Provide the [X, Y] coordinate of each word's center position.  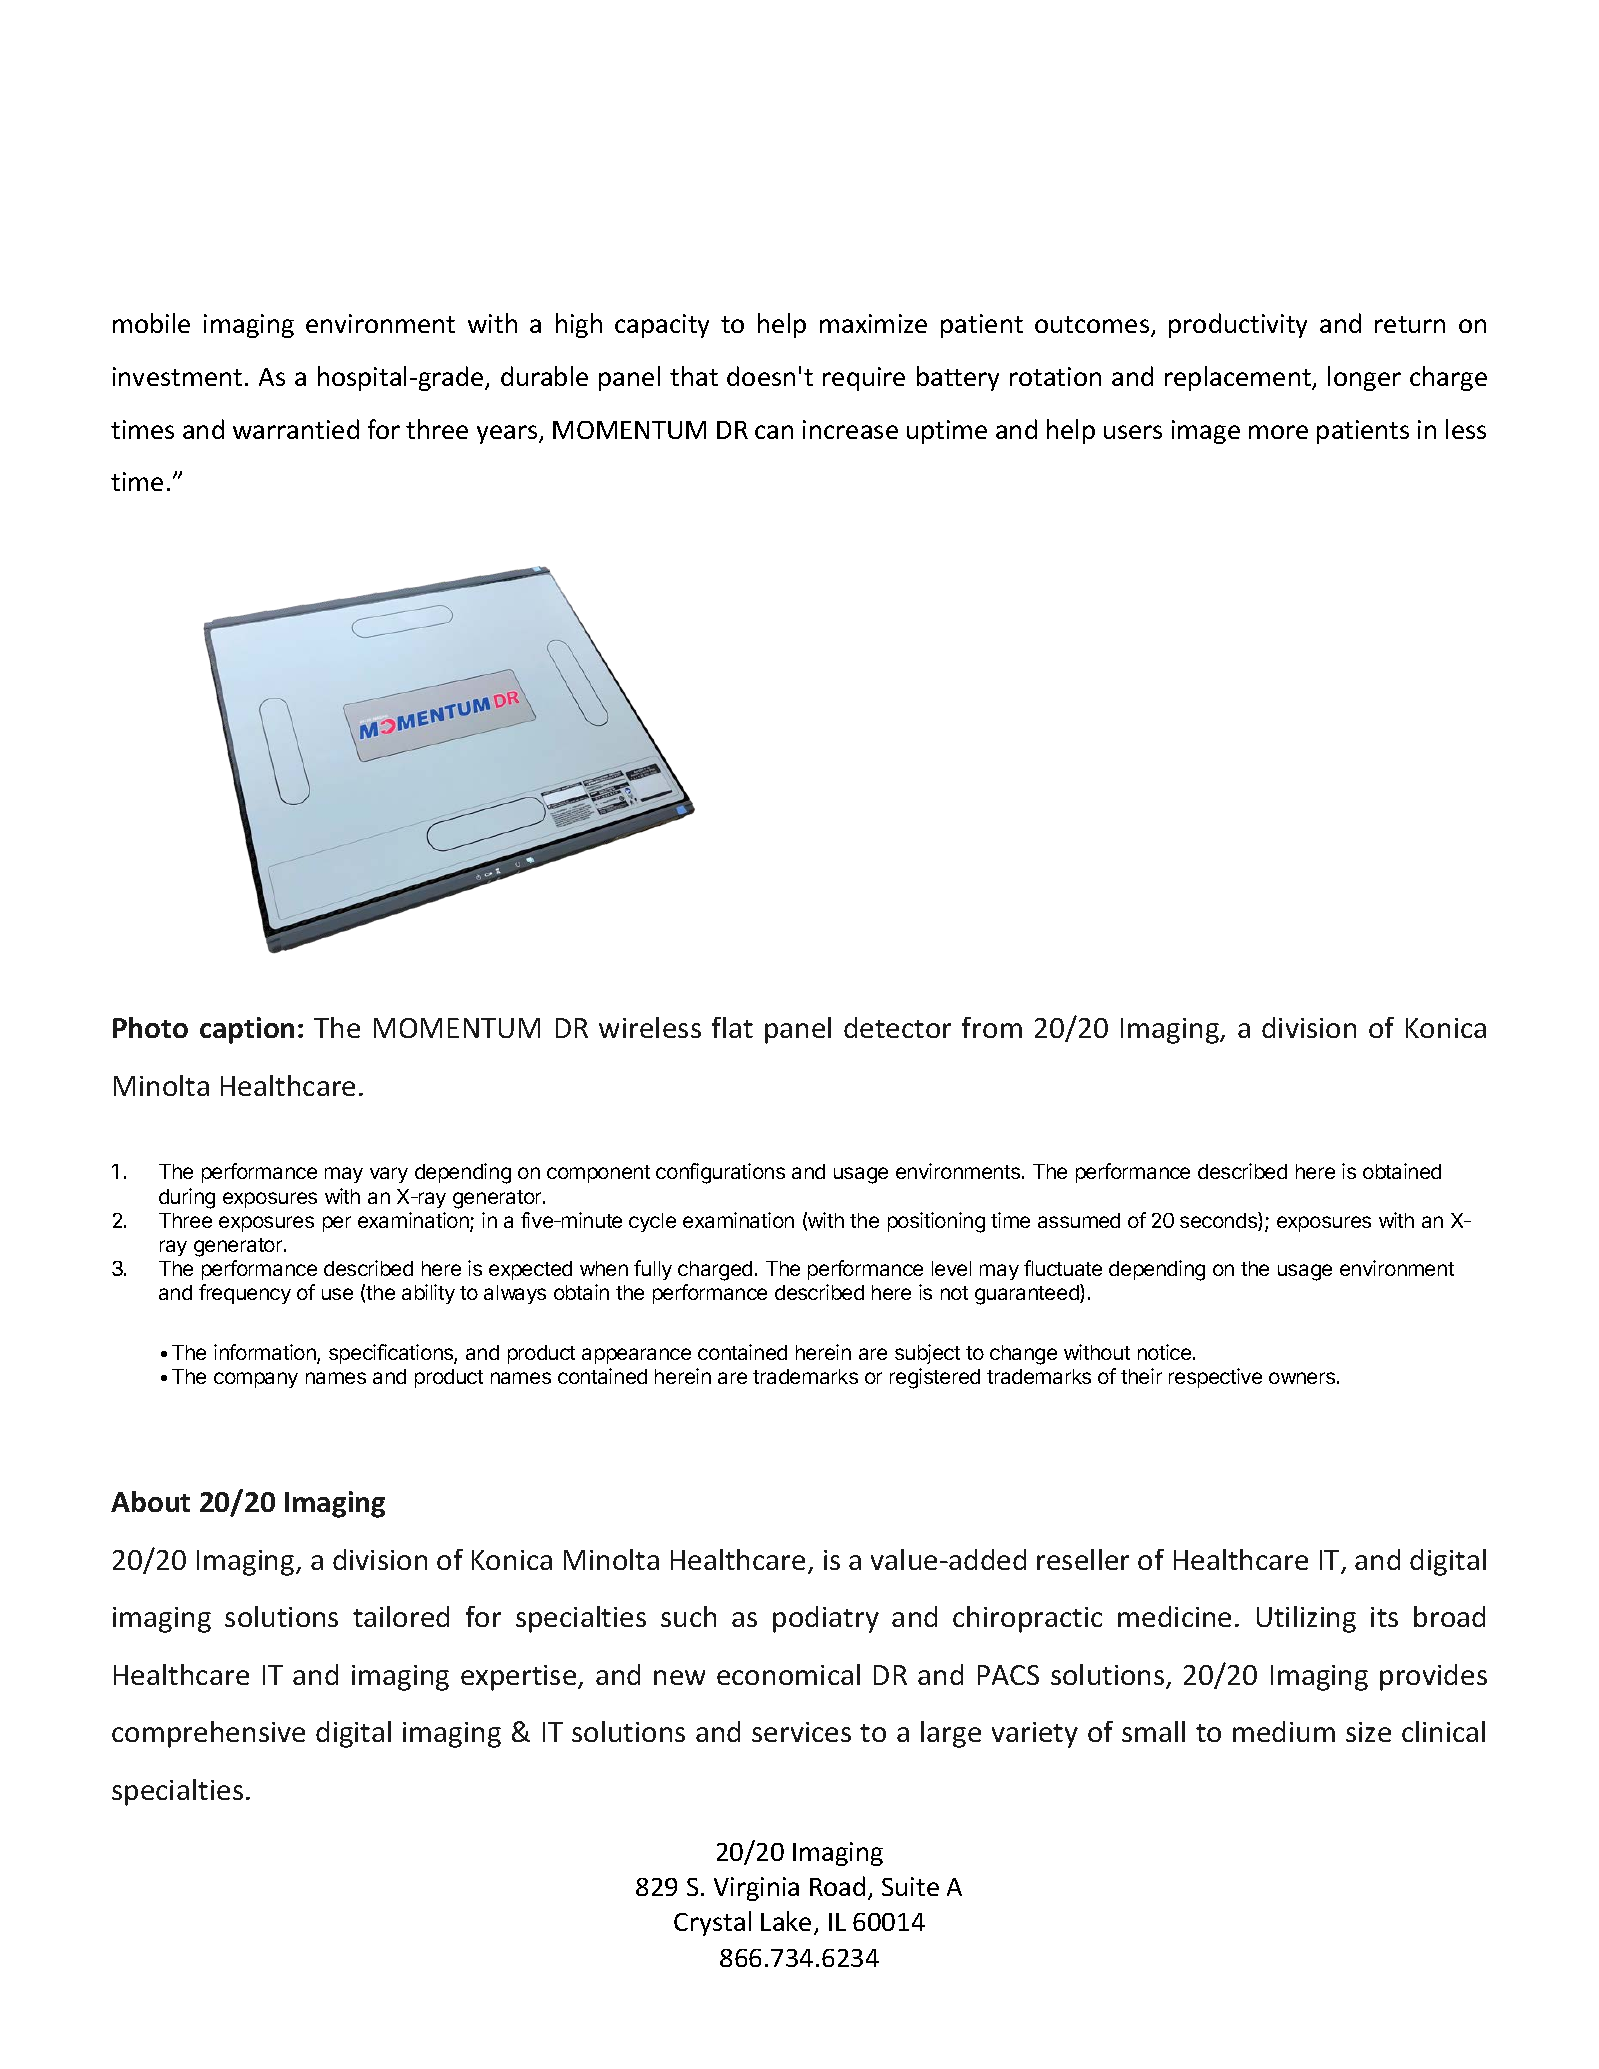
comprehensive [208, 1734]
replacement [1239, 378]
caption [247, 1030]
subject [927, 1354]
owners [1302, 1378]
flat [732, 1027]
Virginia [756, 1889]
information [266, 1354]
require [864, 379]
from [992, 1027]
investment [177, 376]
